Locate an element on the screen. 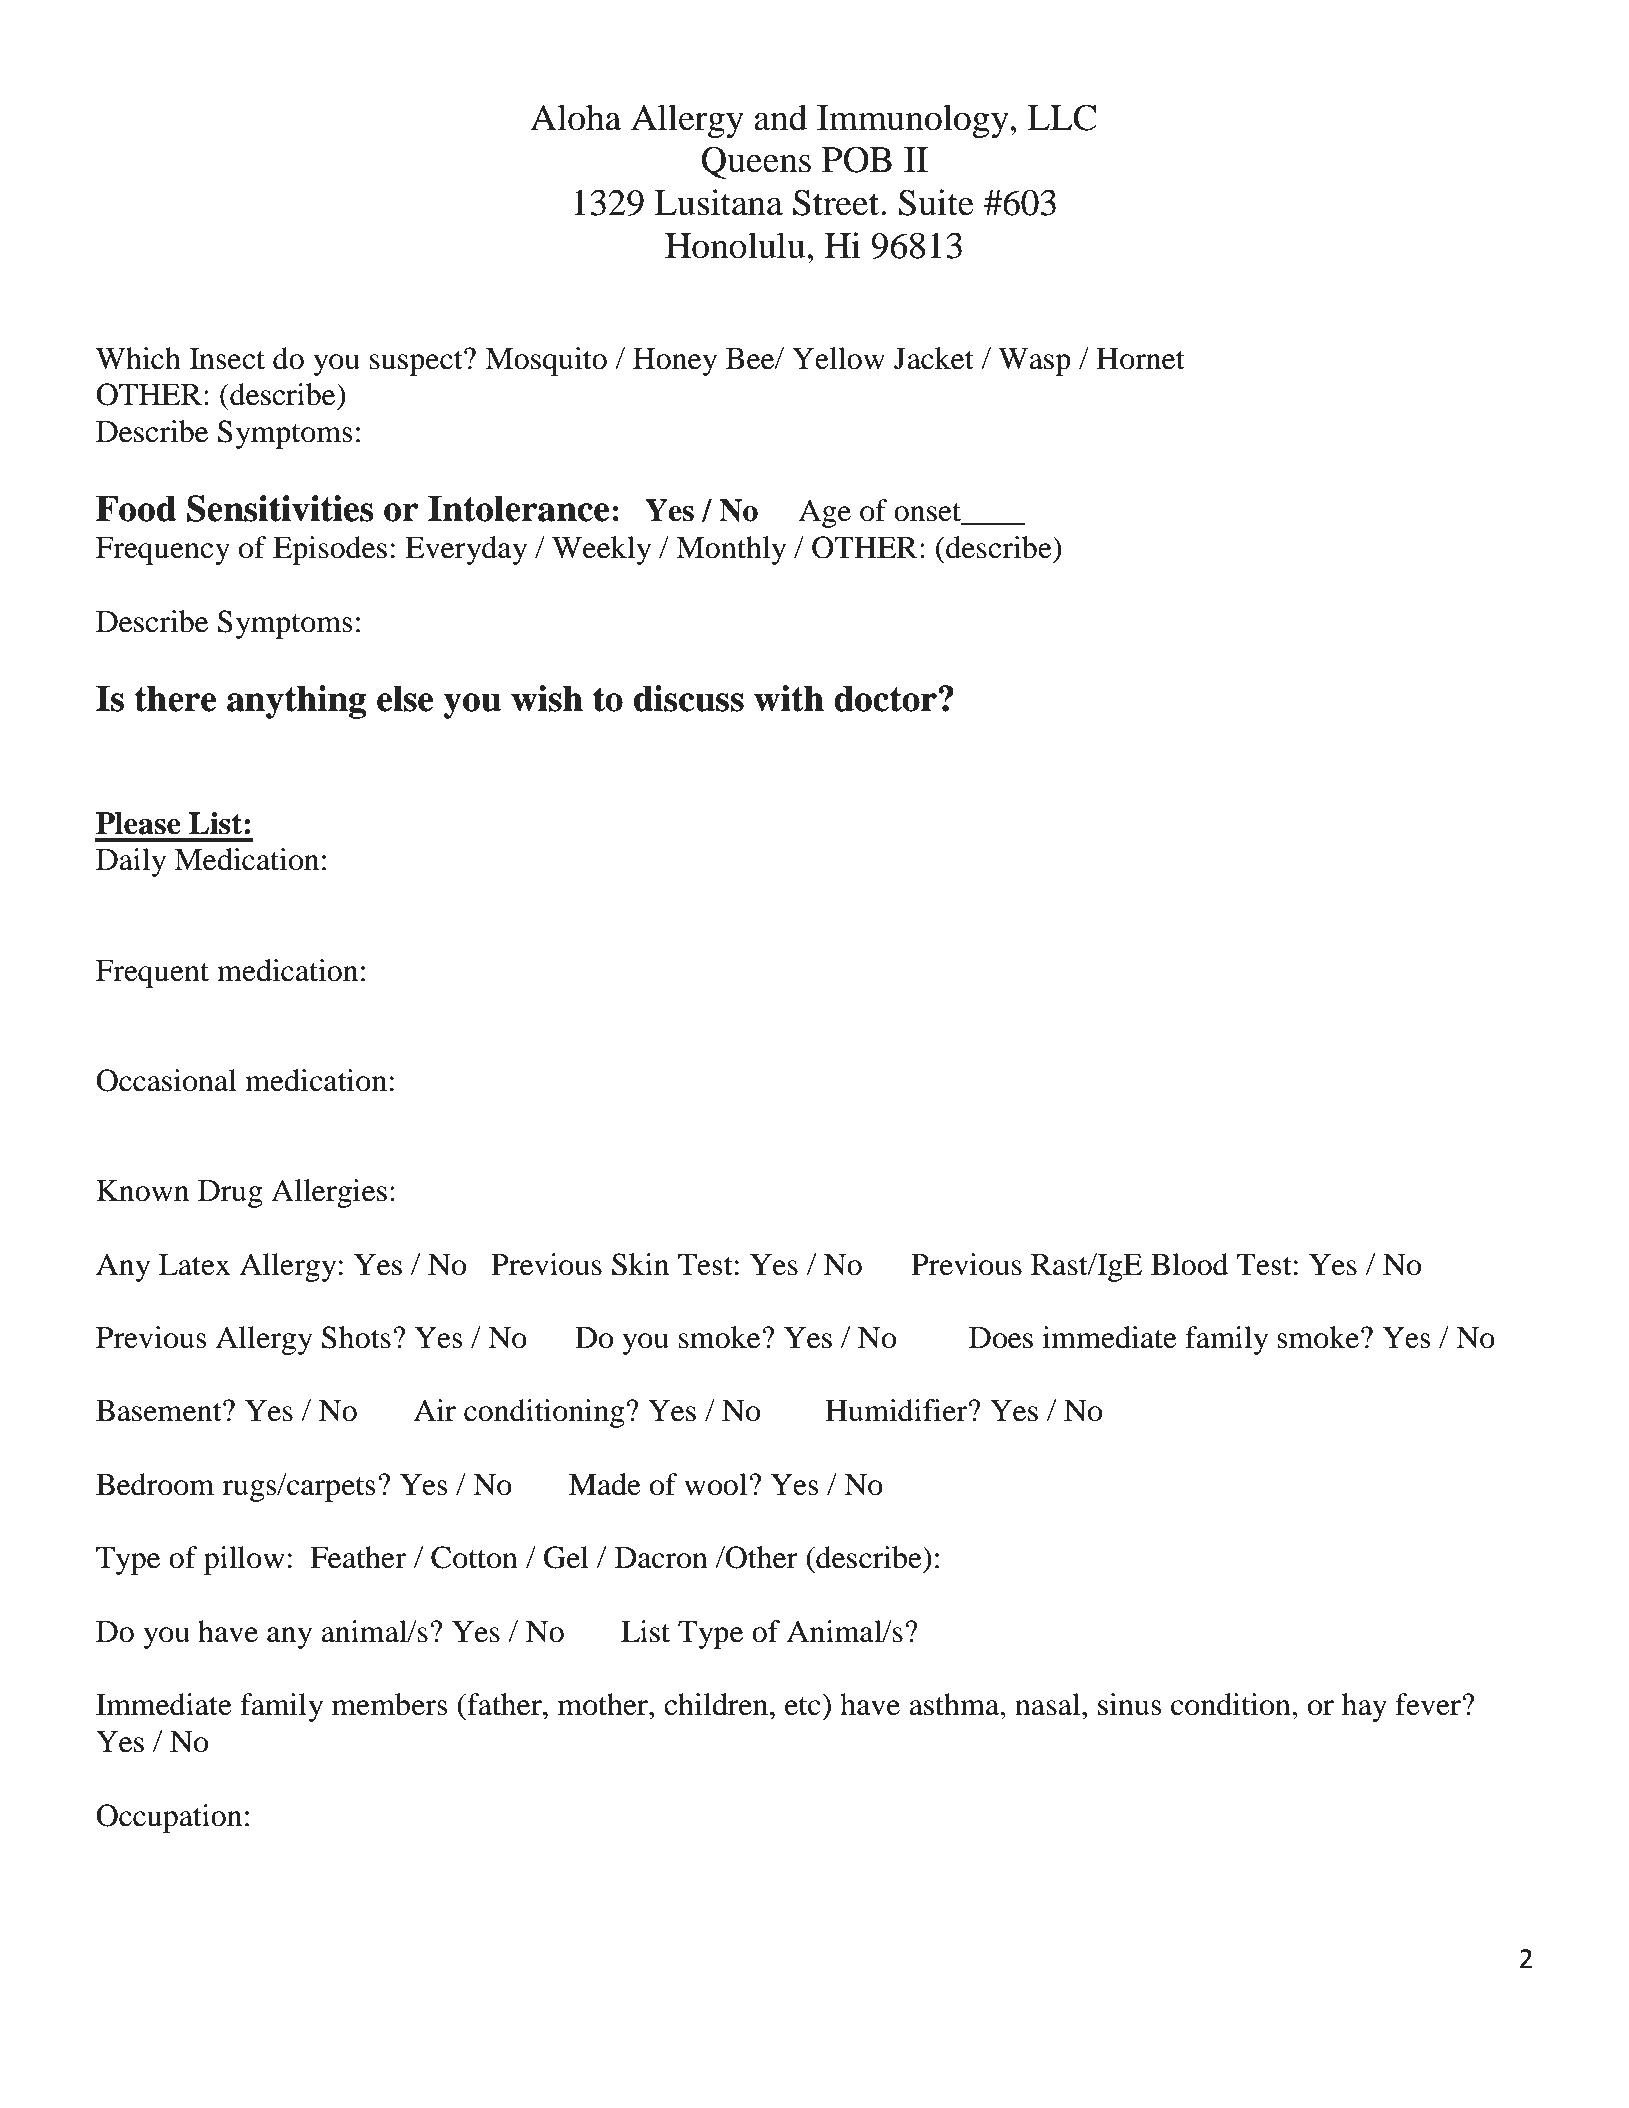 This screenshot has width=1629, height=2108. Episodes is located at coordinates (330, 550).
